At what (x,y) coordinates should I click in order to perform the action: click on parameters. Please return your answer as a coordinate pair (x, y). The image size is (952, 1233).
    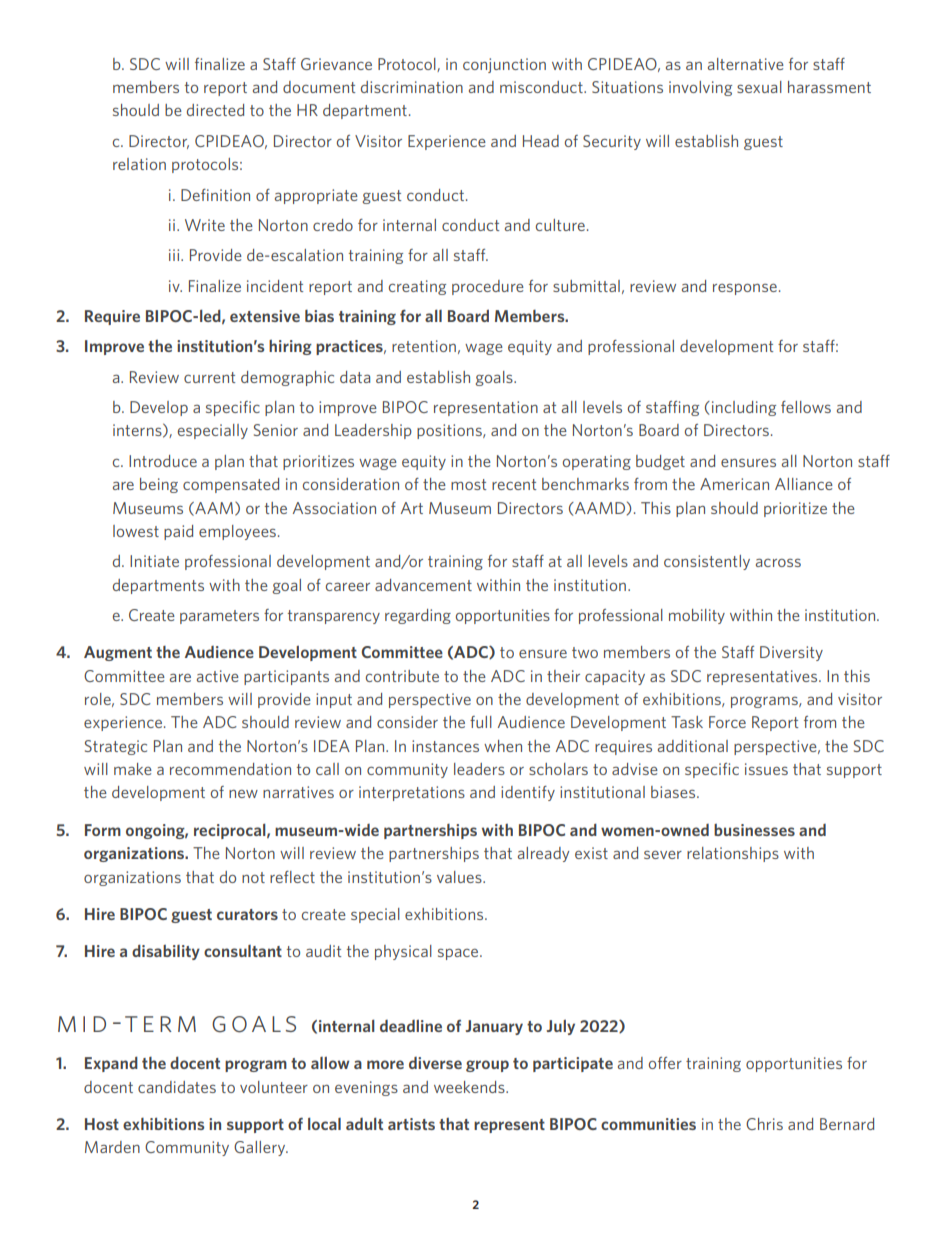
    Looking at the image, I should click on (219, 617).
